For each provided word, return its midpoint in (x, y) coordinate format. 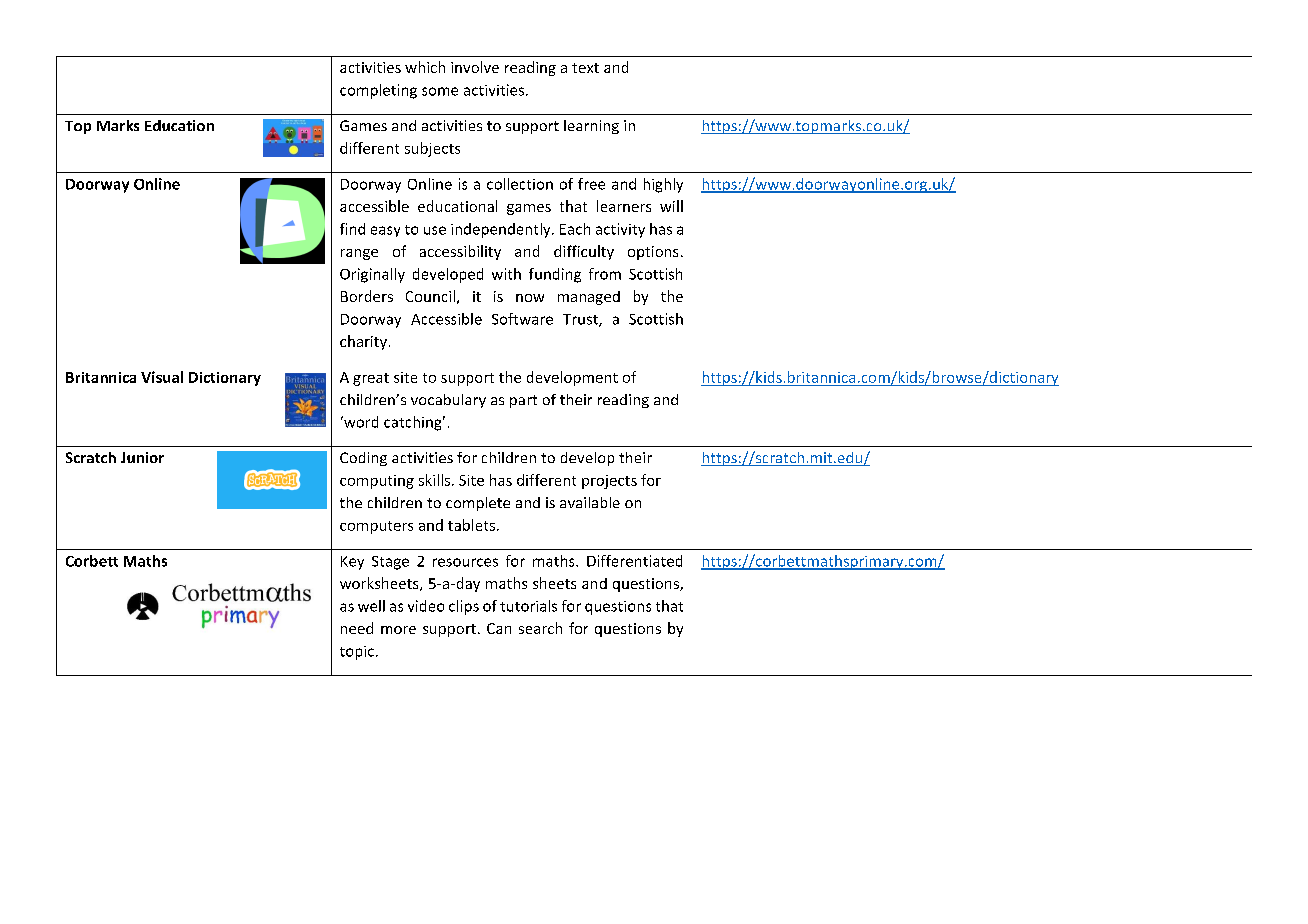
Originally (372, 275)
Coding (363, 459)
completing (378, 91)
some (440, 91)
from (605, 274)
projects (609, 482)
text (585, 68)
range (359, 254)
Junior (142, 457)
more (398, 630)
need (357, 628)
